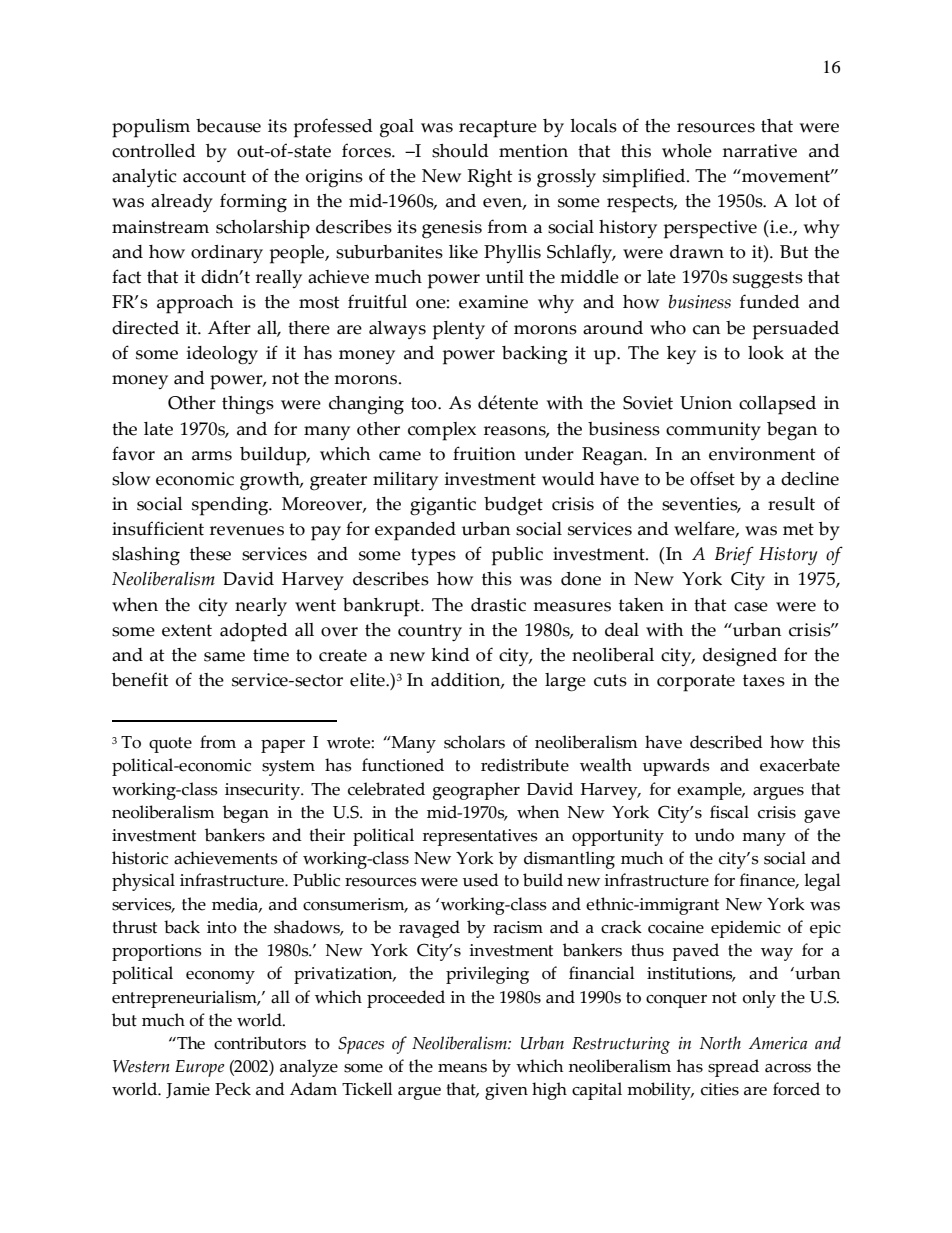 Image resolution: width=952 pixels, height=1233 pixels. What do you see at coordinates (222, 355) in the image?
I see `ideology` at bounding box center [222, 355].
